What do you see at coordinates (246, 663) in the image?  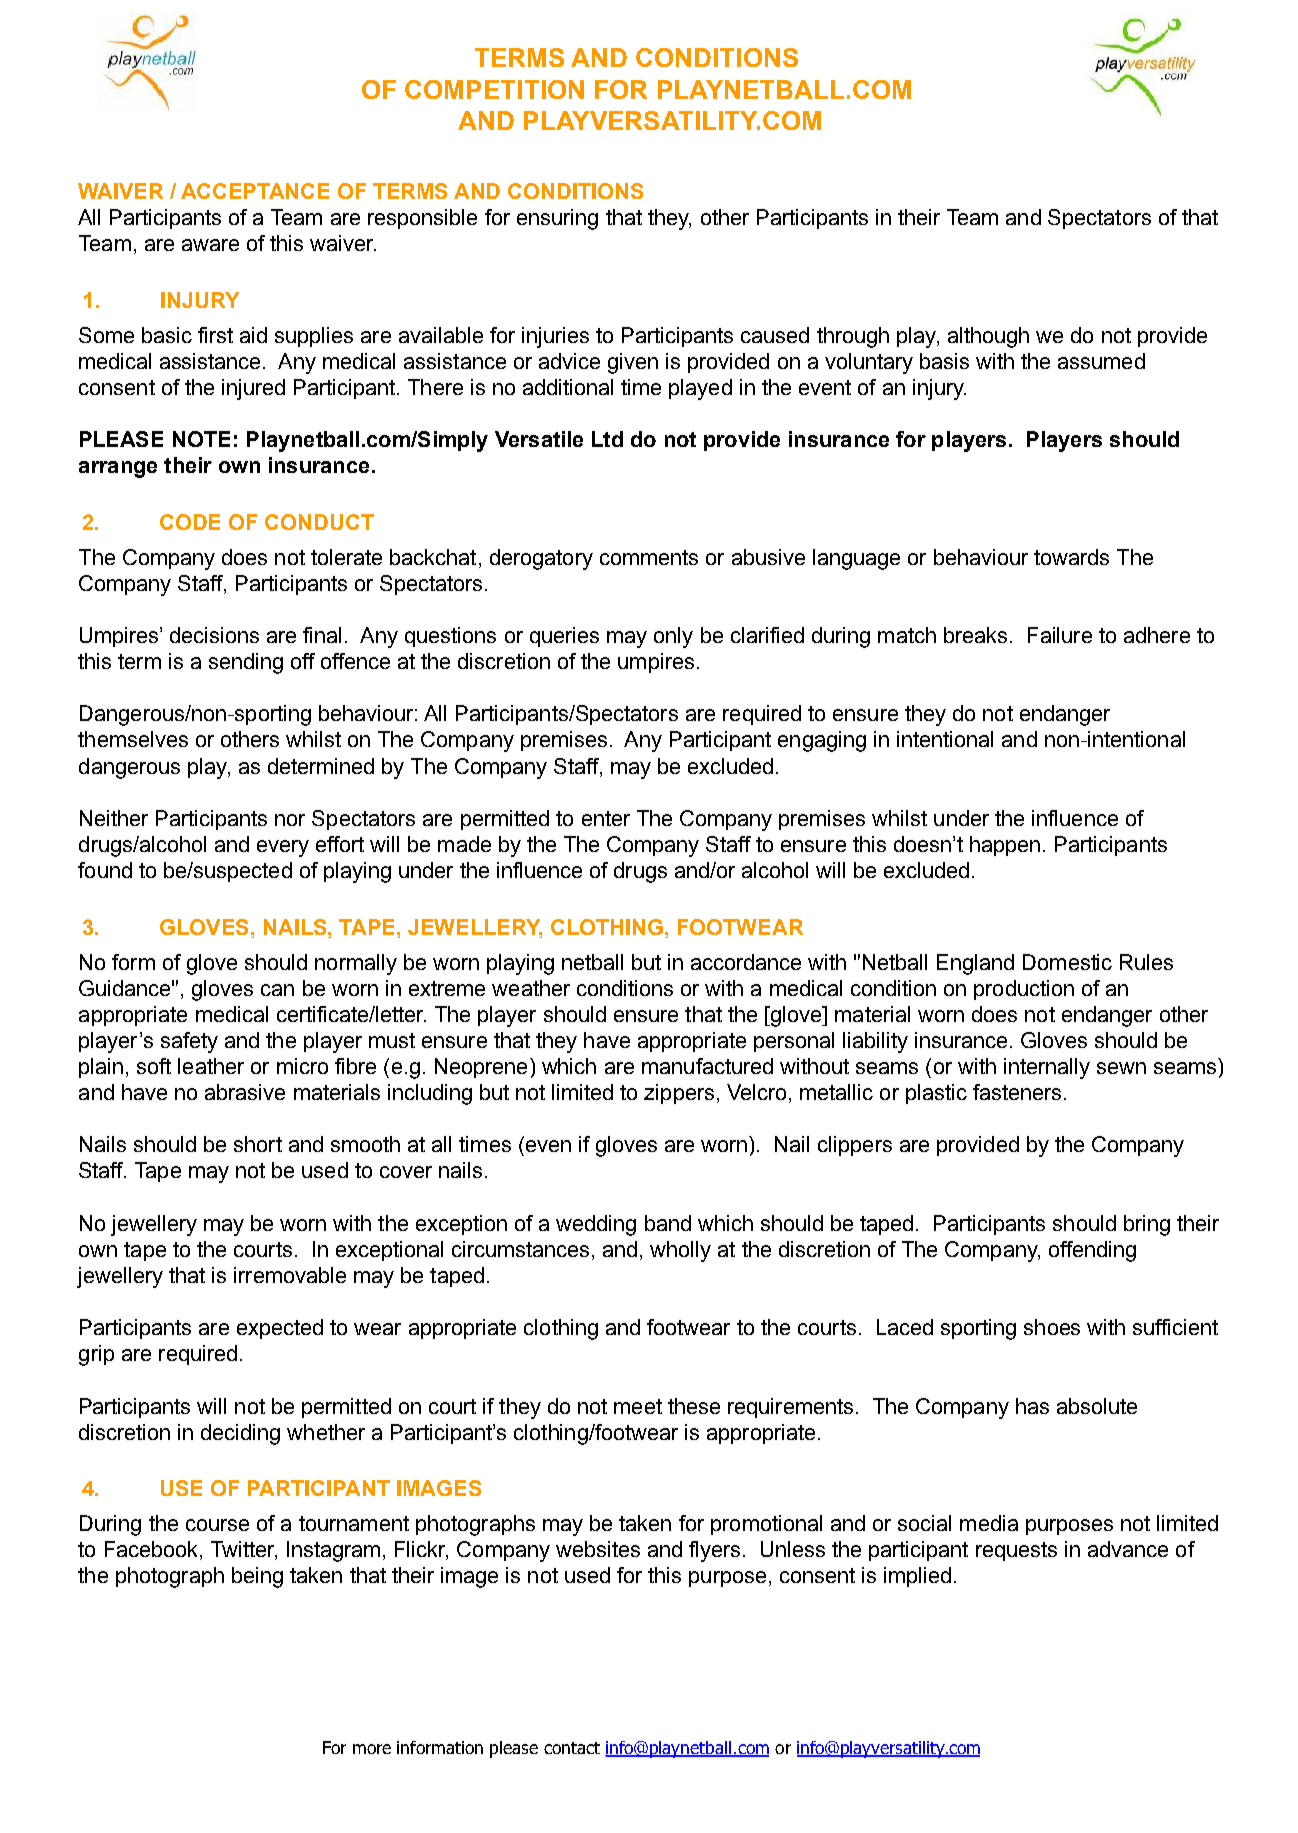 I see `sending` at bounding box center [246, 663].
